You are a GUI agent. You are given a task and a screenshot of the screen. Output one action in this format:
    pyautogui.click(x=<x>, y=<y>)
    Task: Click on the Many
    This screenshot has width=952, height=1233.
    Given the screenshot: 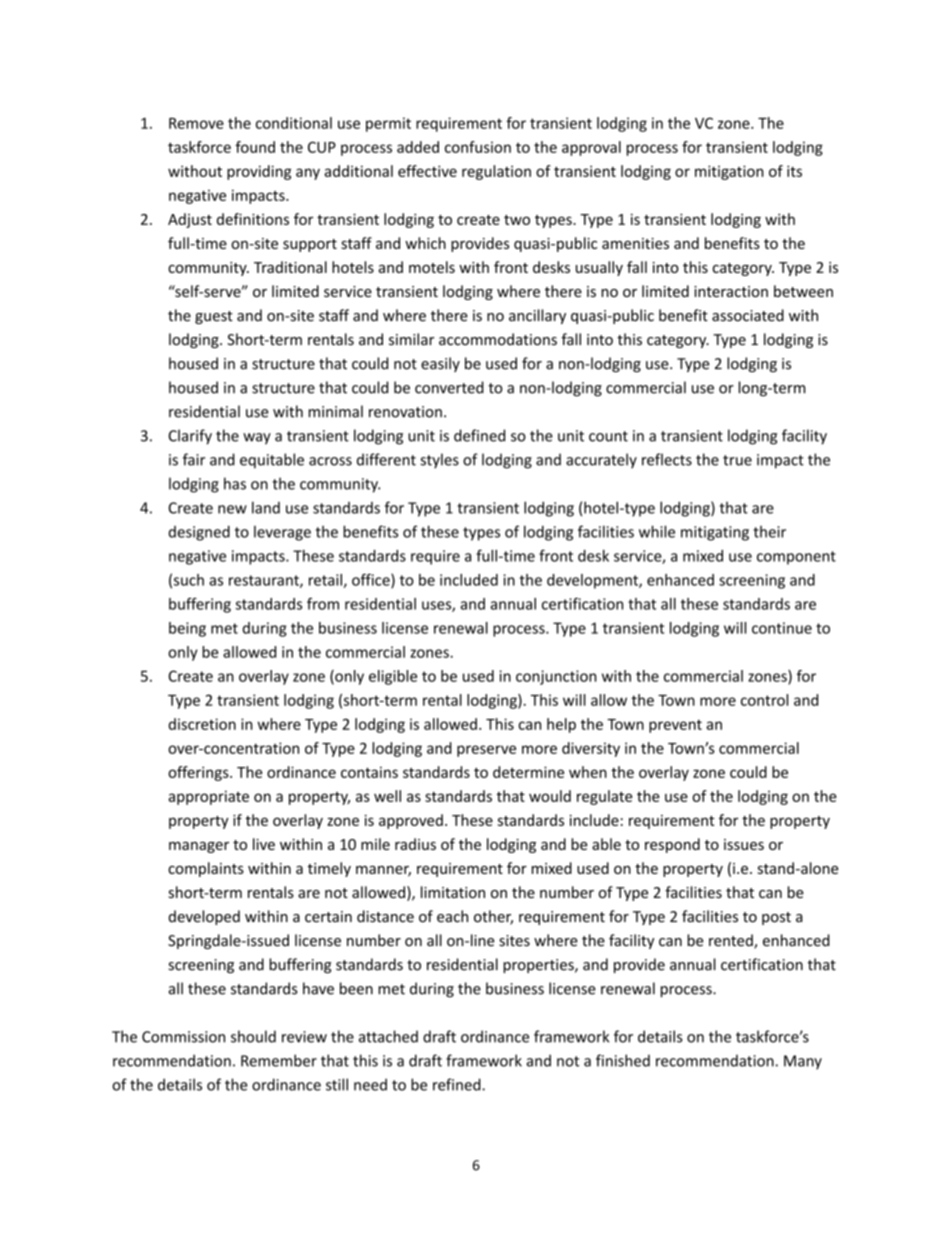 What is the action you would take?
    pyautogui.click(x=803, y=1062)
